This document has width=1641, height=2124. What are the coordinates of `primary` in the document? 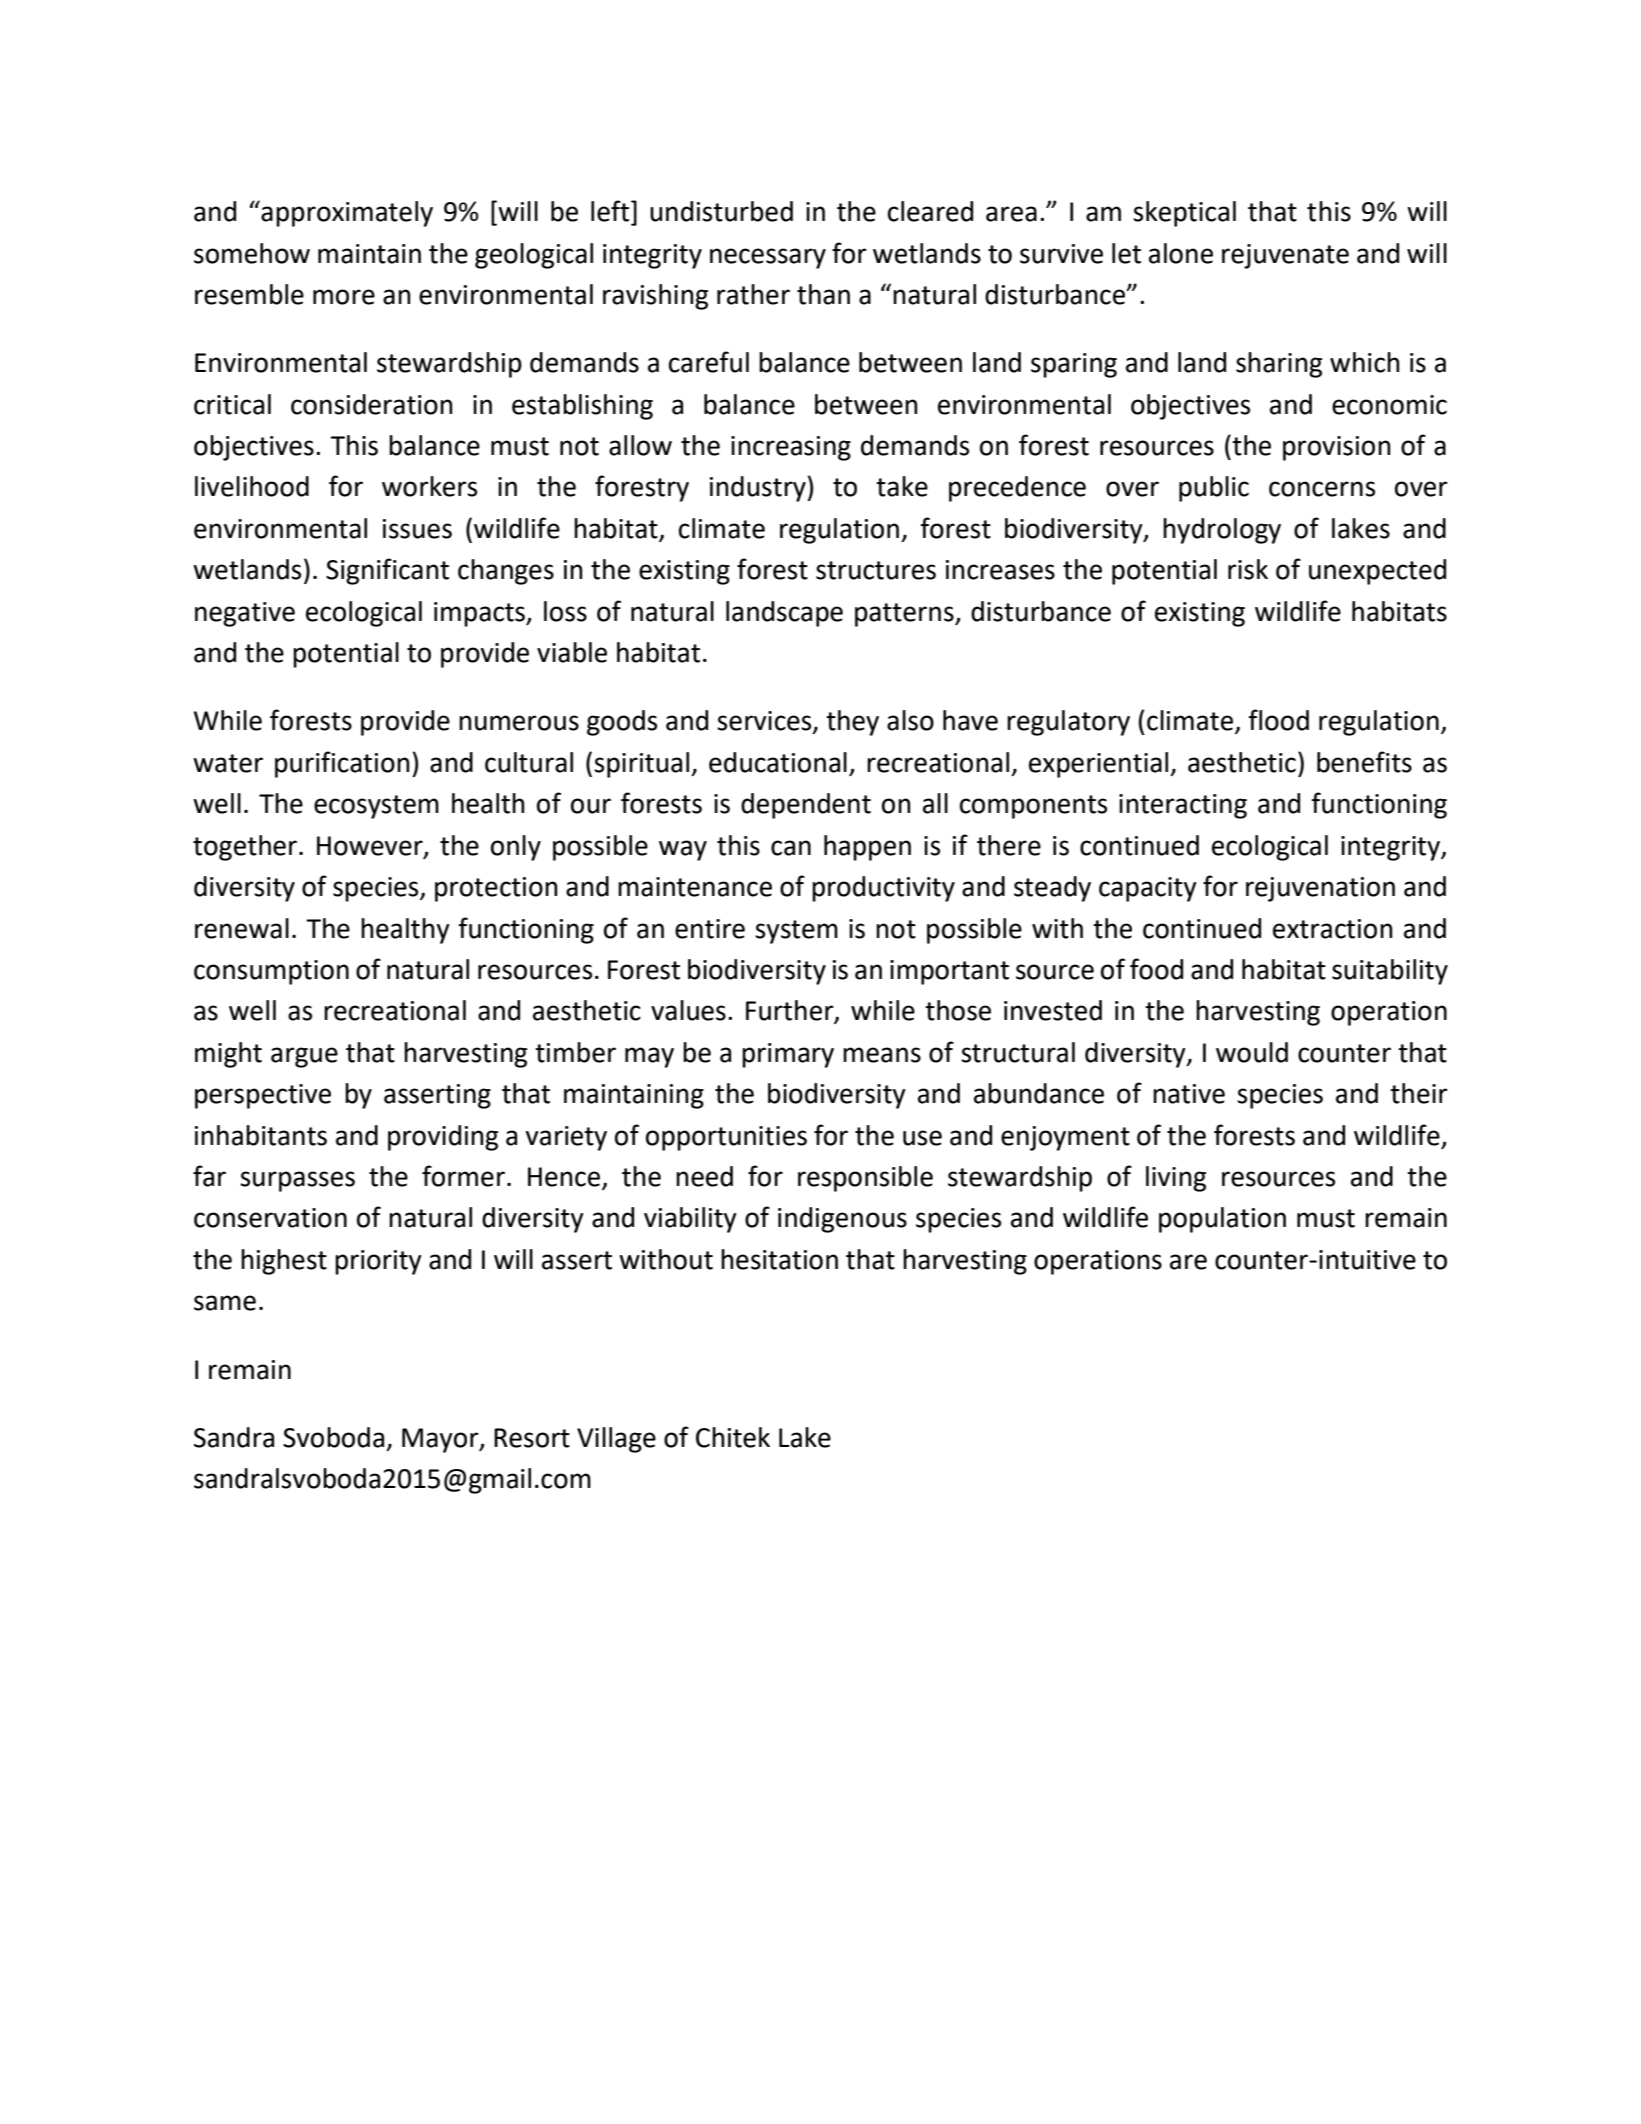 It's located at (788, 1055).
